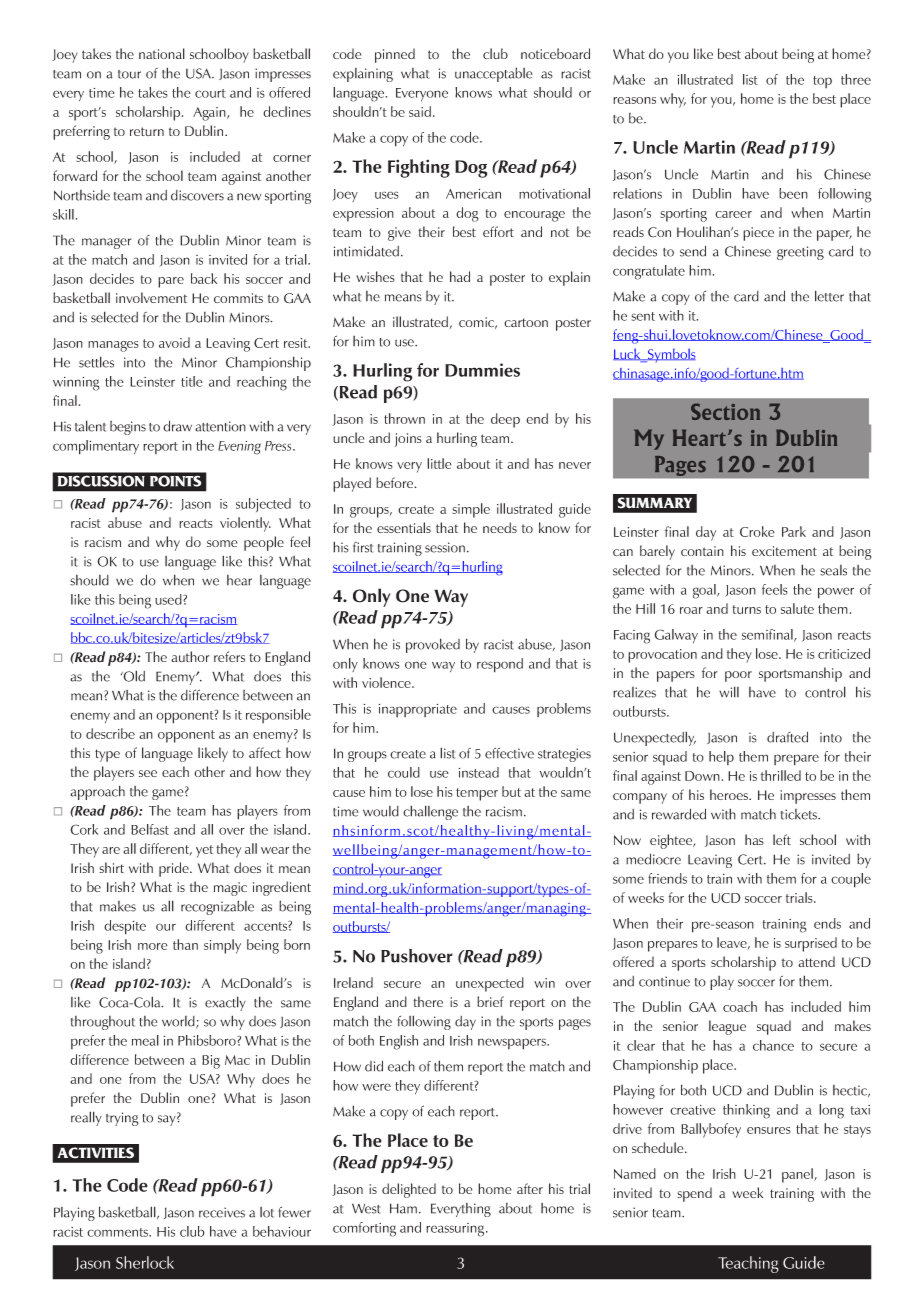  Describe the element at coordinates (430, 812) in the screenshot. I see `challenge` at that location.
